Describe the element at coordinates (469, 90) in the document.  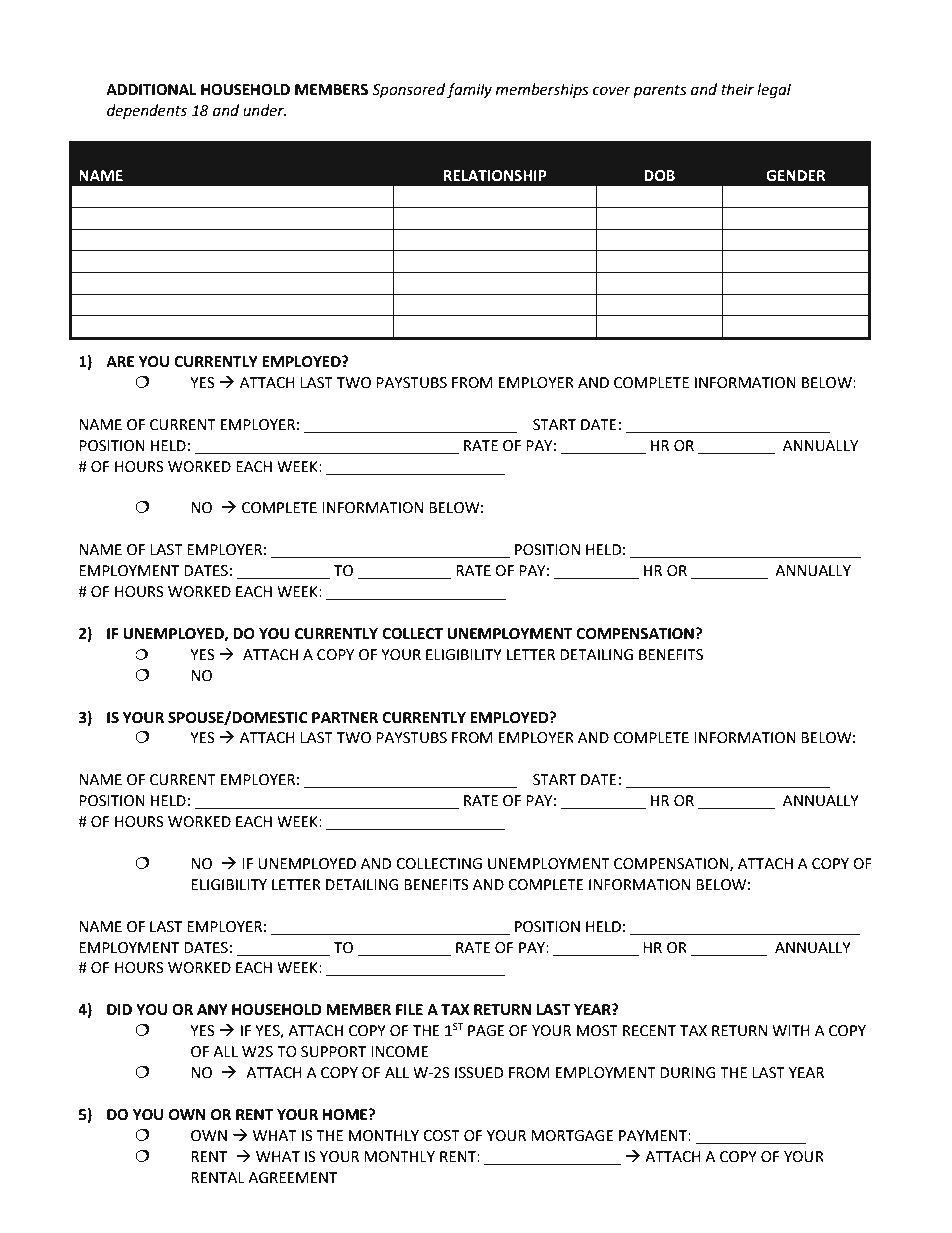
I see `family` at that location.
